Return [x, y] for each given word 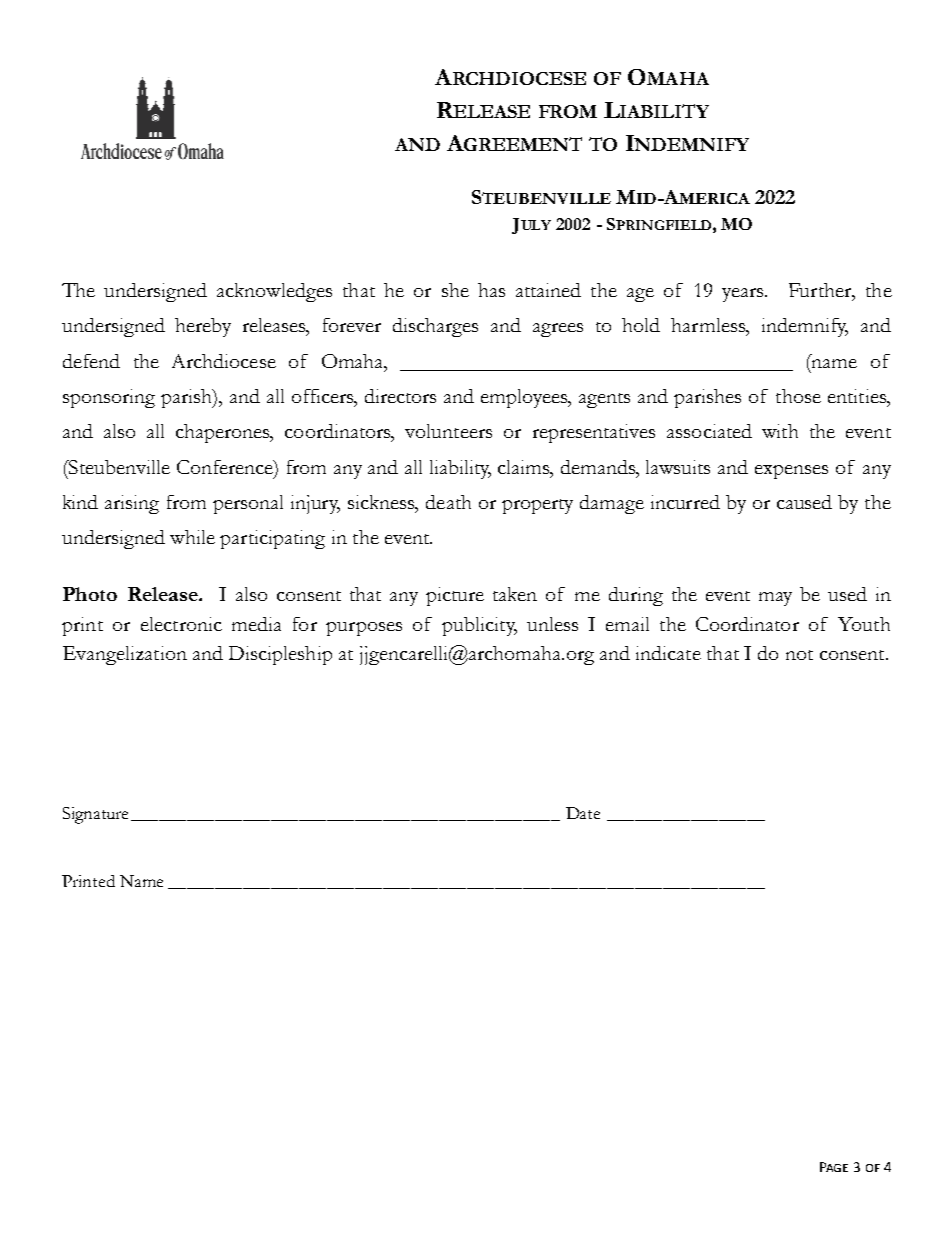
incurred [685, 502]
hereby [203, 327]
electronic [181, 624]
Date [583, 813]
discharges [435, 327]
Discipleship [280, 655]
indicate [668, 653]
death [448, 502]
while [192, 537]
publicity [479, 626]
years [744, 295]
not [799, 655]
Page [834, 1167]
